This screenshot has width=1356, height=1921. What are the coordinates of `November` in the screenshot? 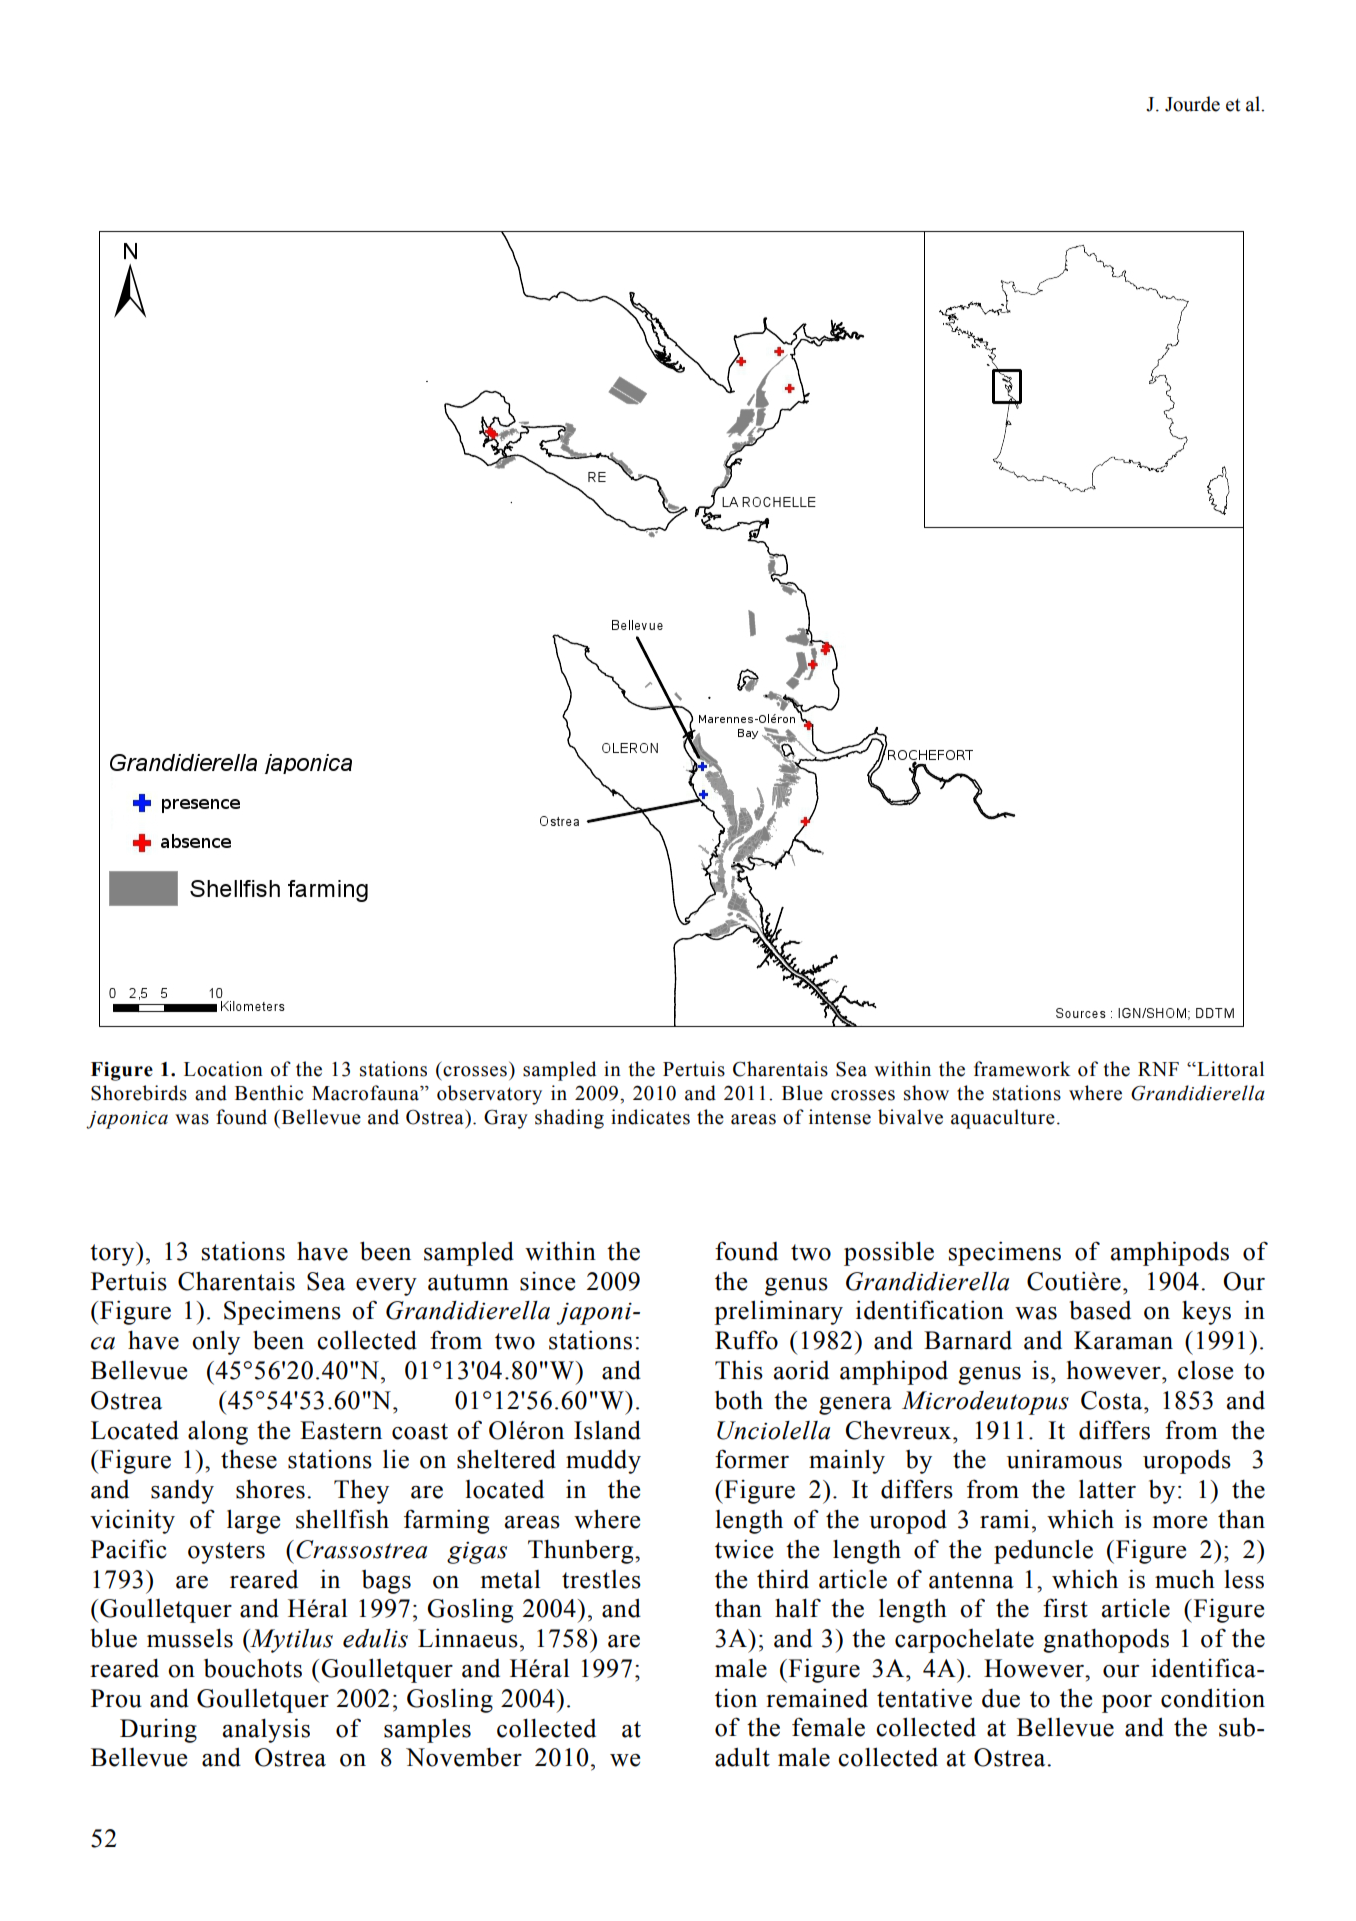 It's located at (464, 1757).
